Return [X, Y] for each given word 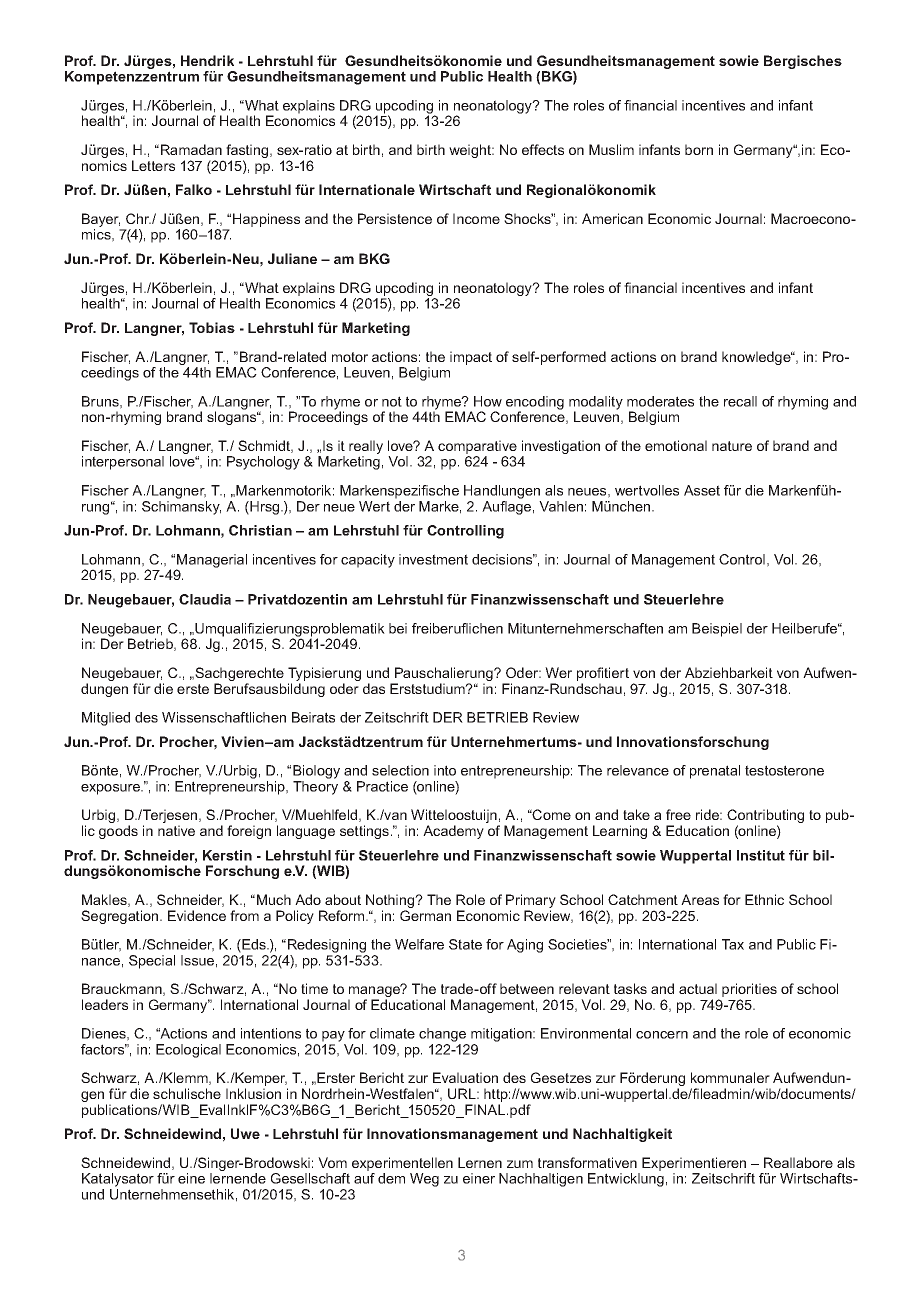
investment [433, 559]
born [699, 149]
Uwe [245, 1133]
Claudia [205, 599]
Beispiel [717, 630]
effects [543, 149]
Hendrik [207, 60]
